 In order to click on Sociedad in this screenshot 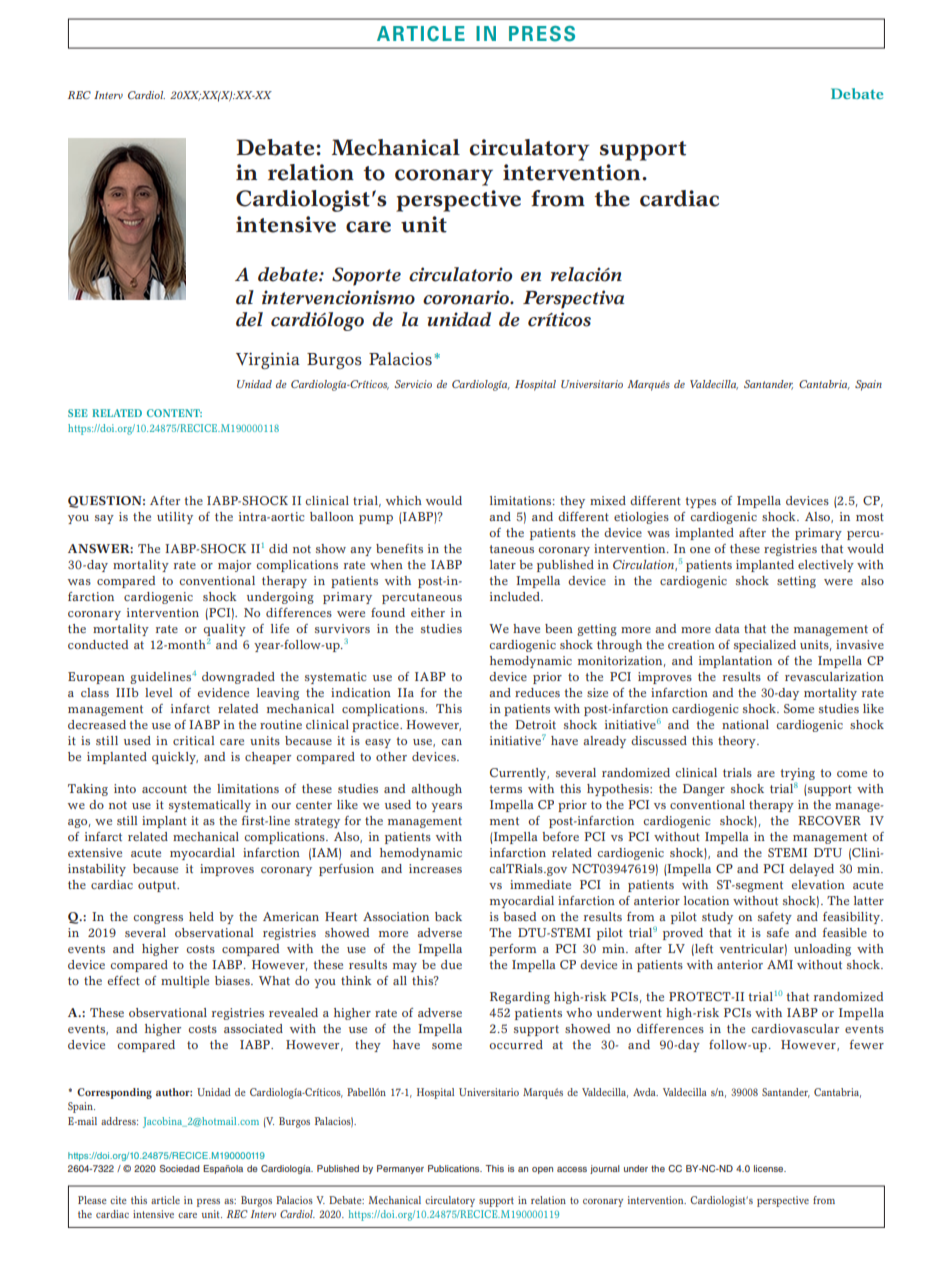, I will do `click(180, 1168)`.
